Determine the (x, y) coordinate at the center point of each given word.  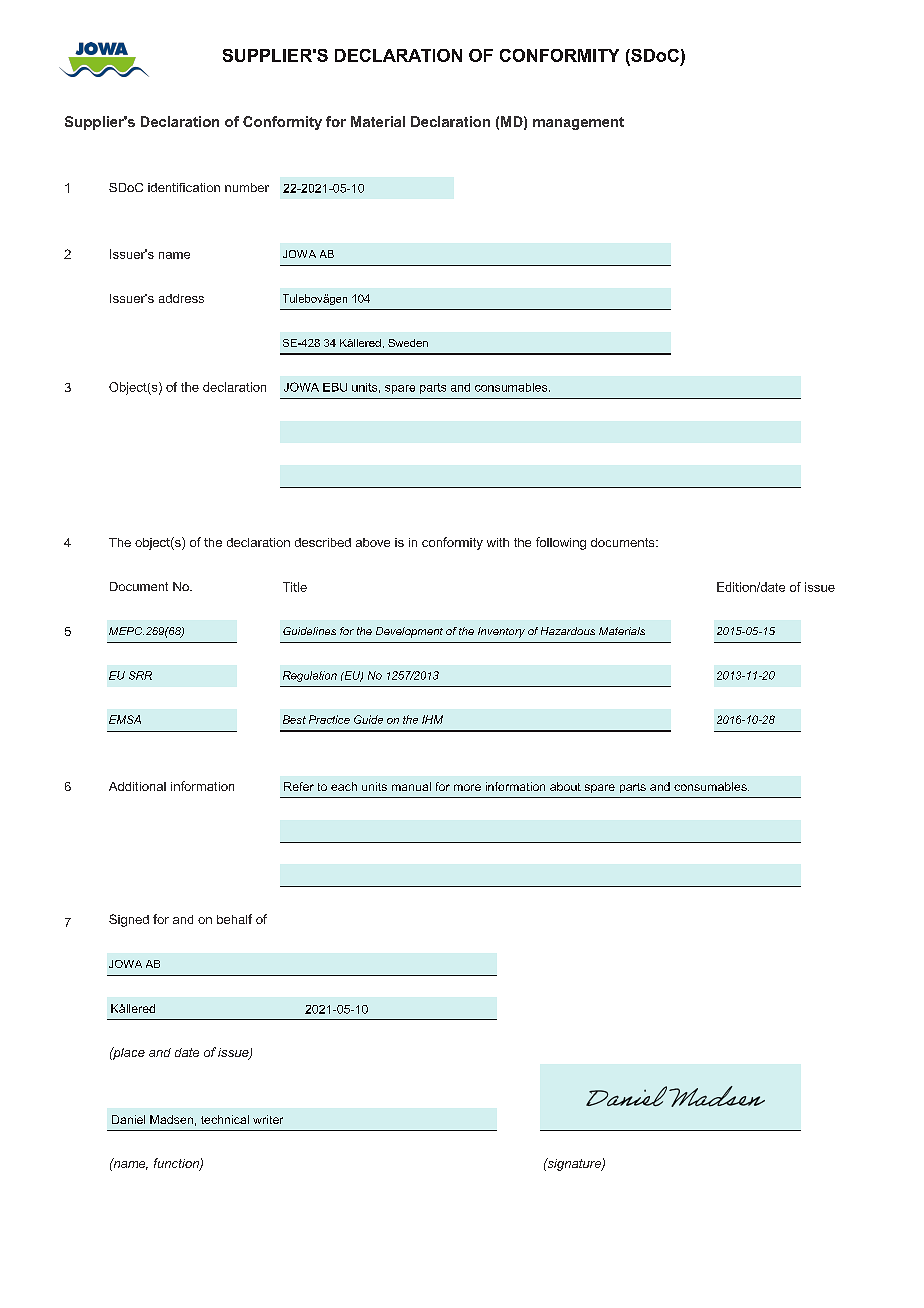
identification (184, 187)
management (578, 123)
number (247, 187)
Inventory (501, 632)
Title (295, 587)
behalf (234, 919)
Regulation (310, 676)
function (177, 1164)
